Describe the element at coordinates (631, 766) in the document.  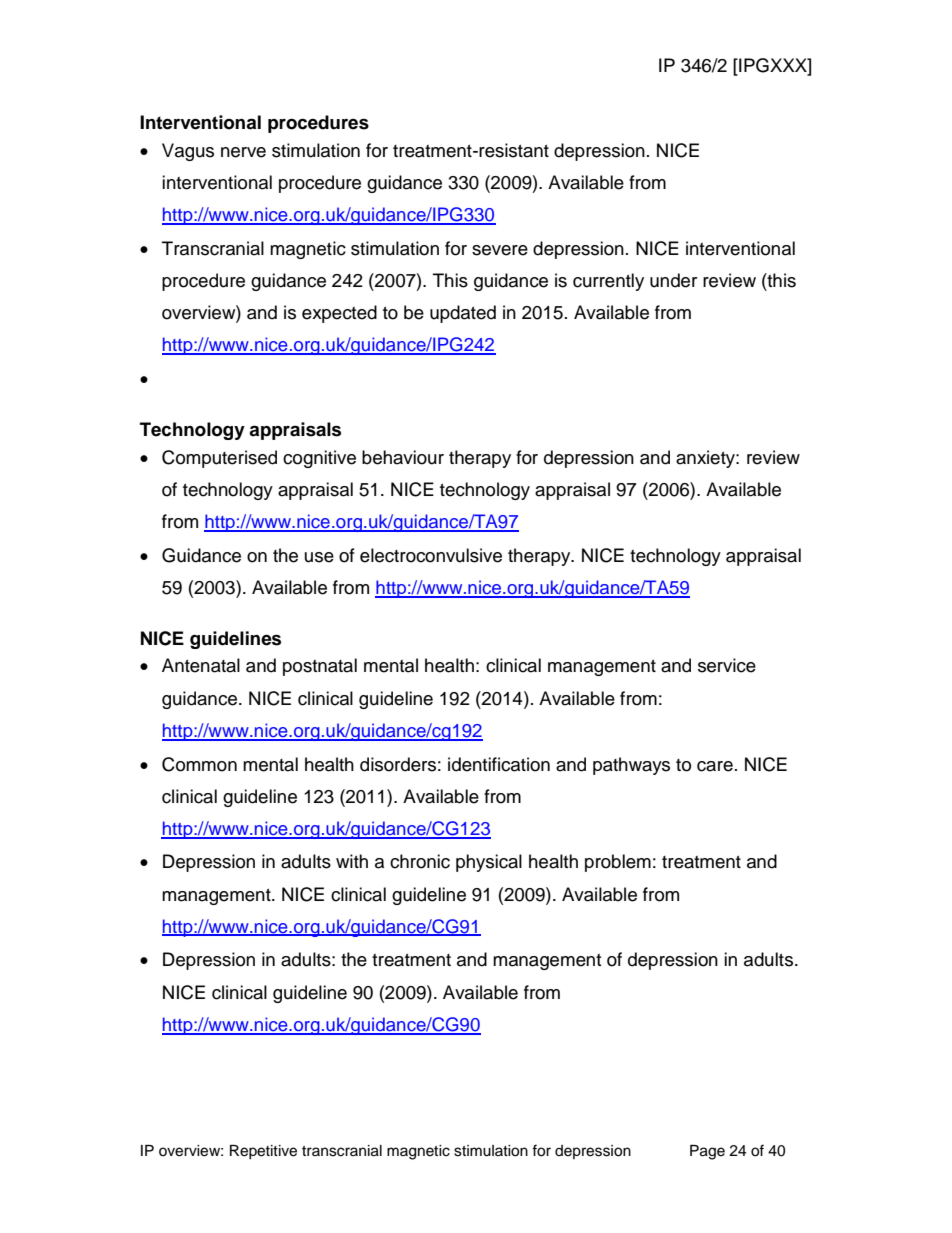
I see `pathways` at that location.
